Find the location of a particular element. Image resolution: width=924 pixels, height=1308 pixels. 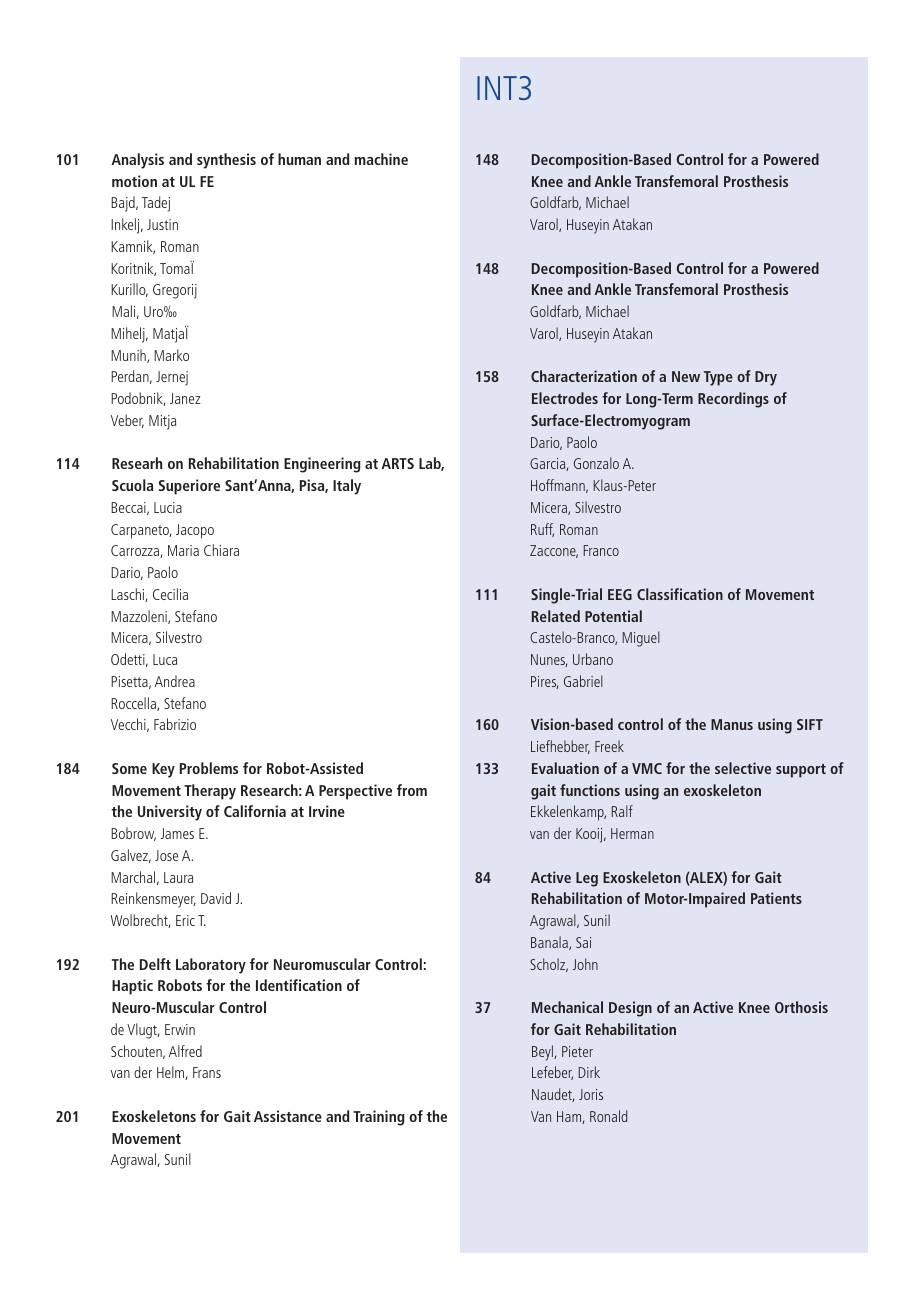

Luca is located at coordinates (165, 659).
